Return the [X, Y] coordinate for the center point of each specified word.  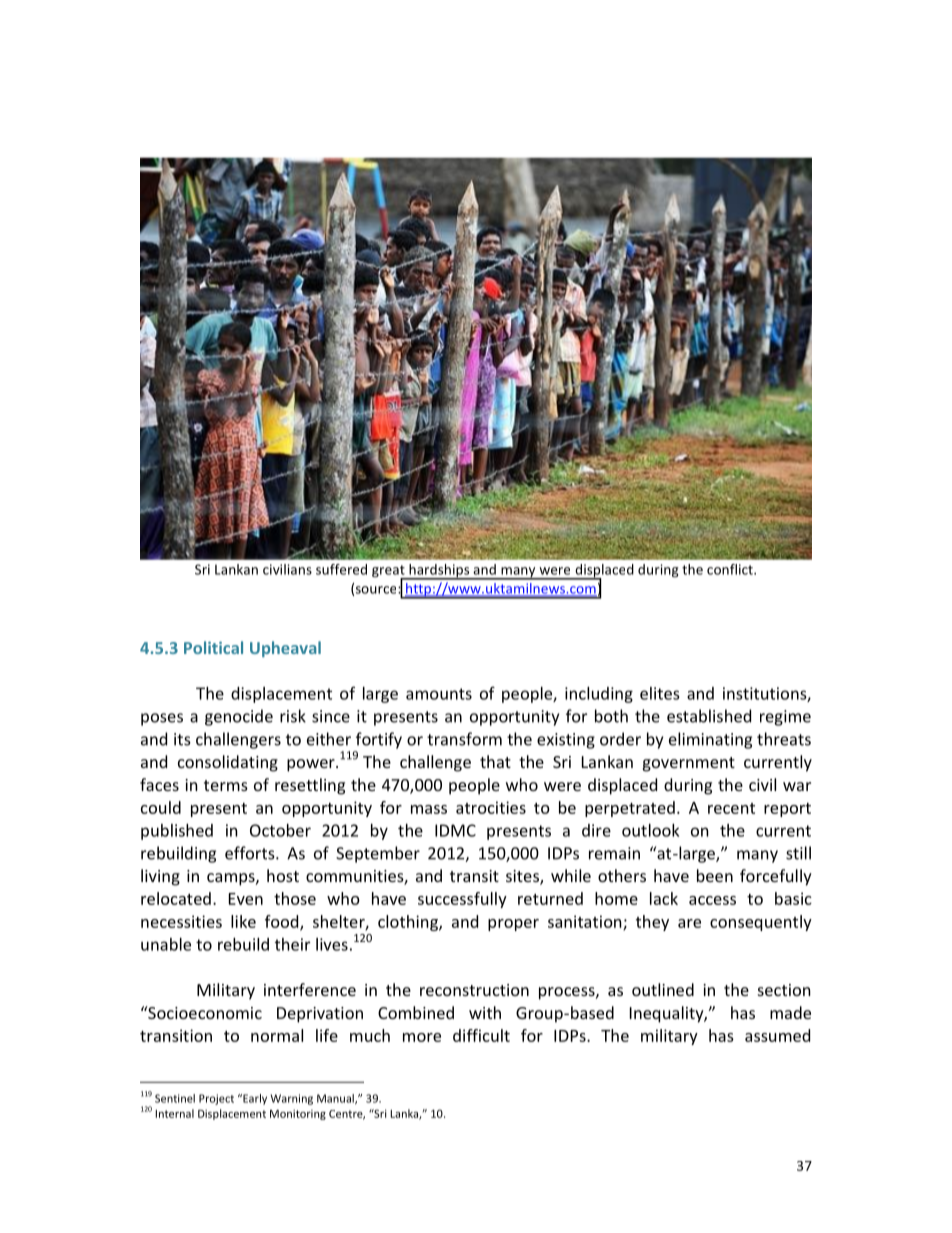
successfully [462, 900]
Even [246, 899]
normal [277, 1035]
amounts [439, 694]
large [380, 695]
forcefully [776, 877]
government [689, 764]
